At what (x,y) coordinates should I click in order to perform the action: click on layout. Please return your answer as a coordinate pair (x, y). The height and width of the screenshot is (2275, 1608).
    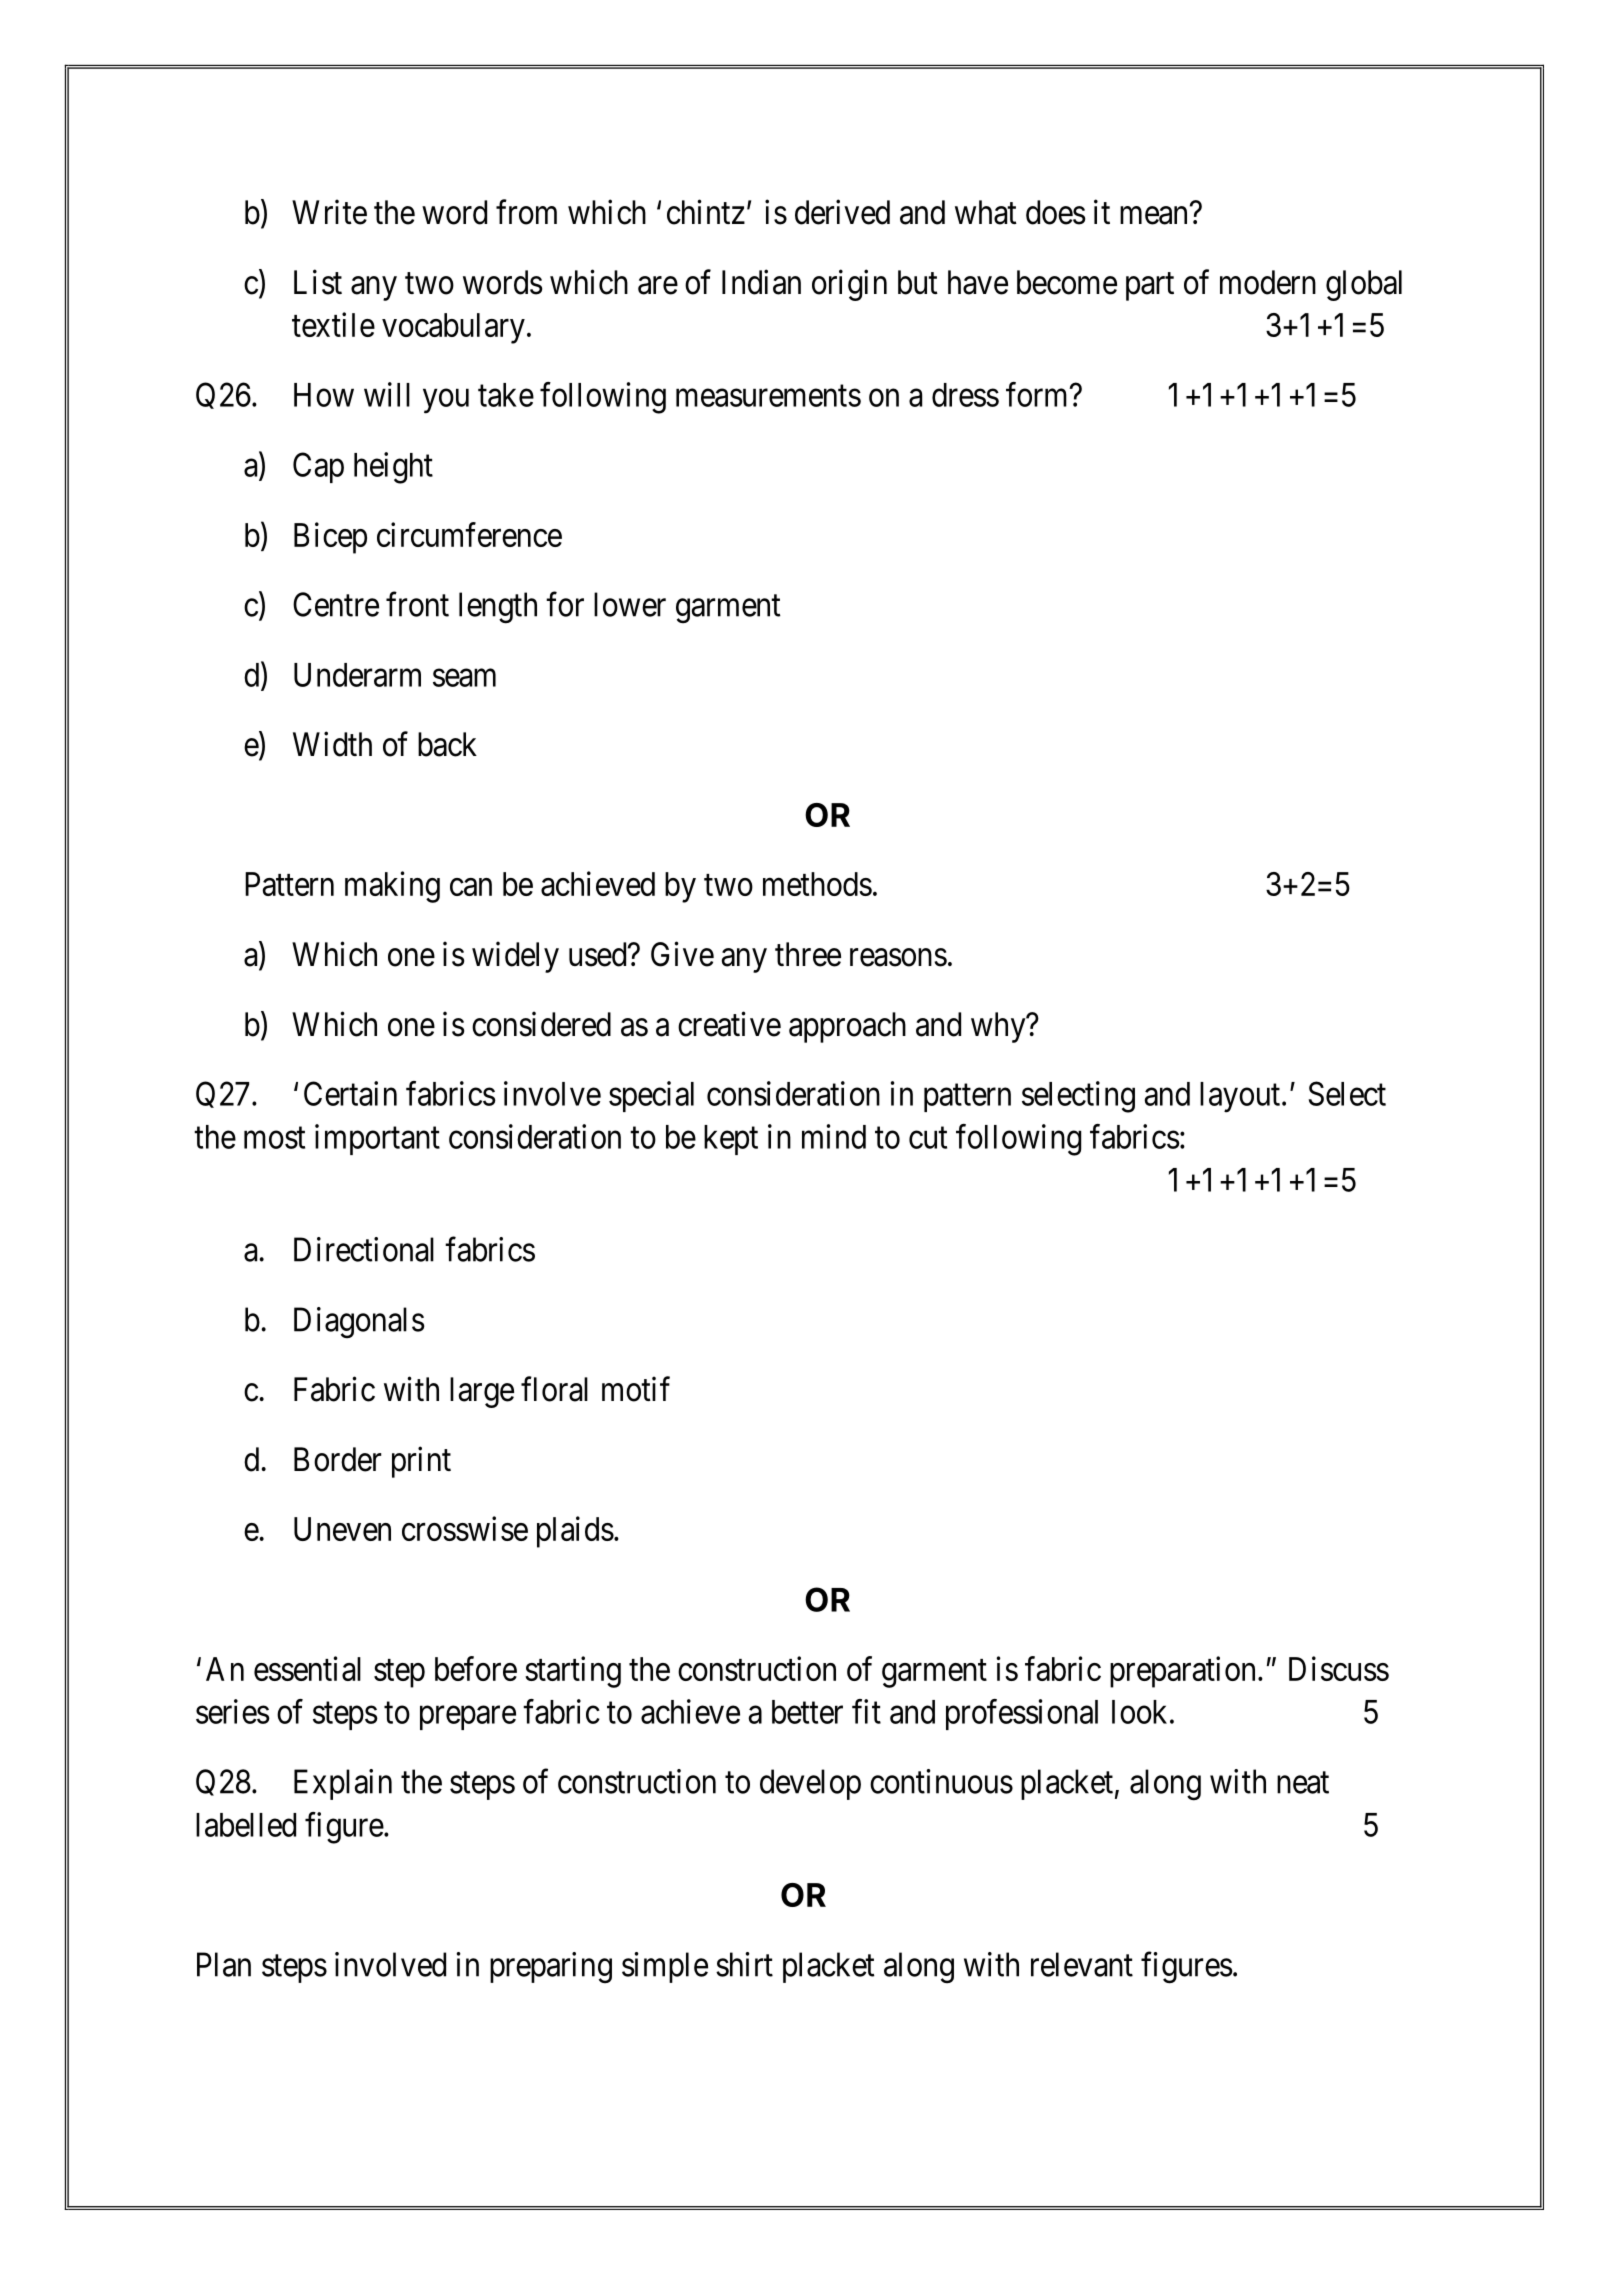
    Looking at the image, I should click on (1240, 1097).
